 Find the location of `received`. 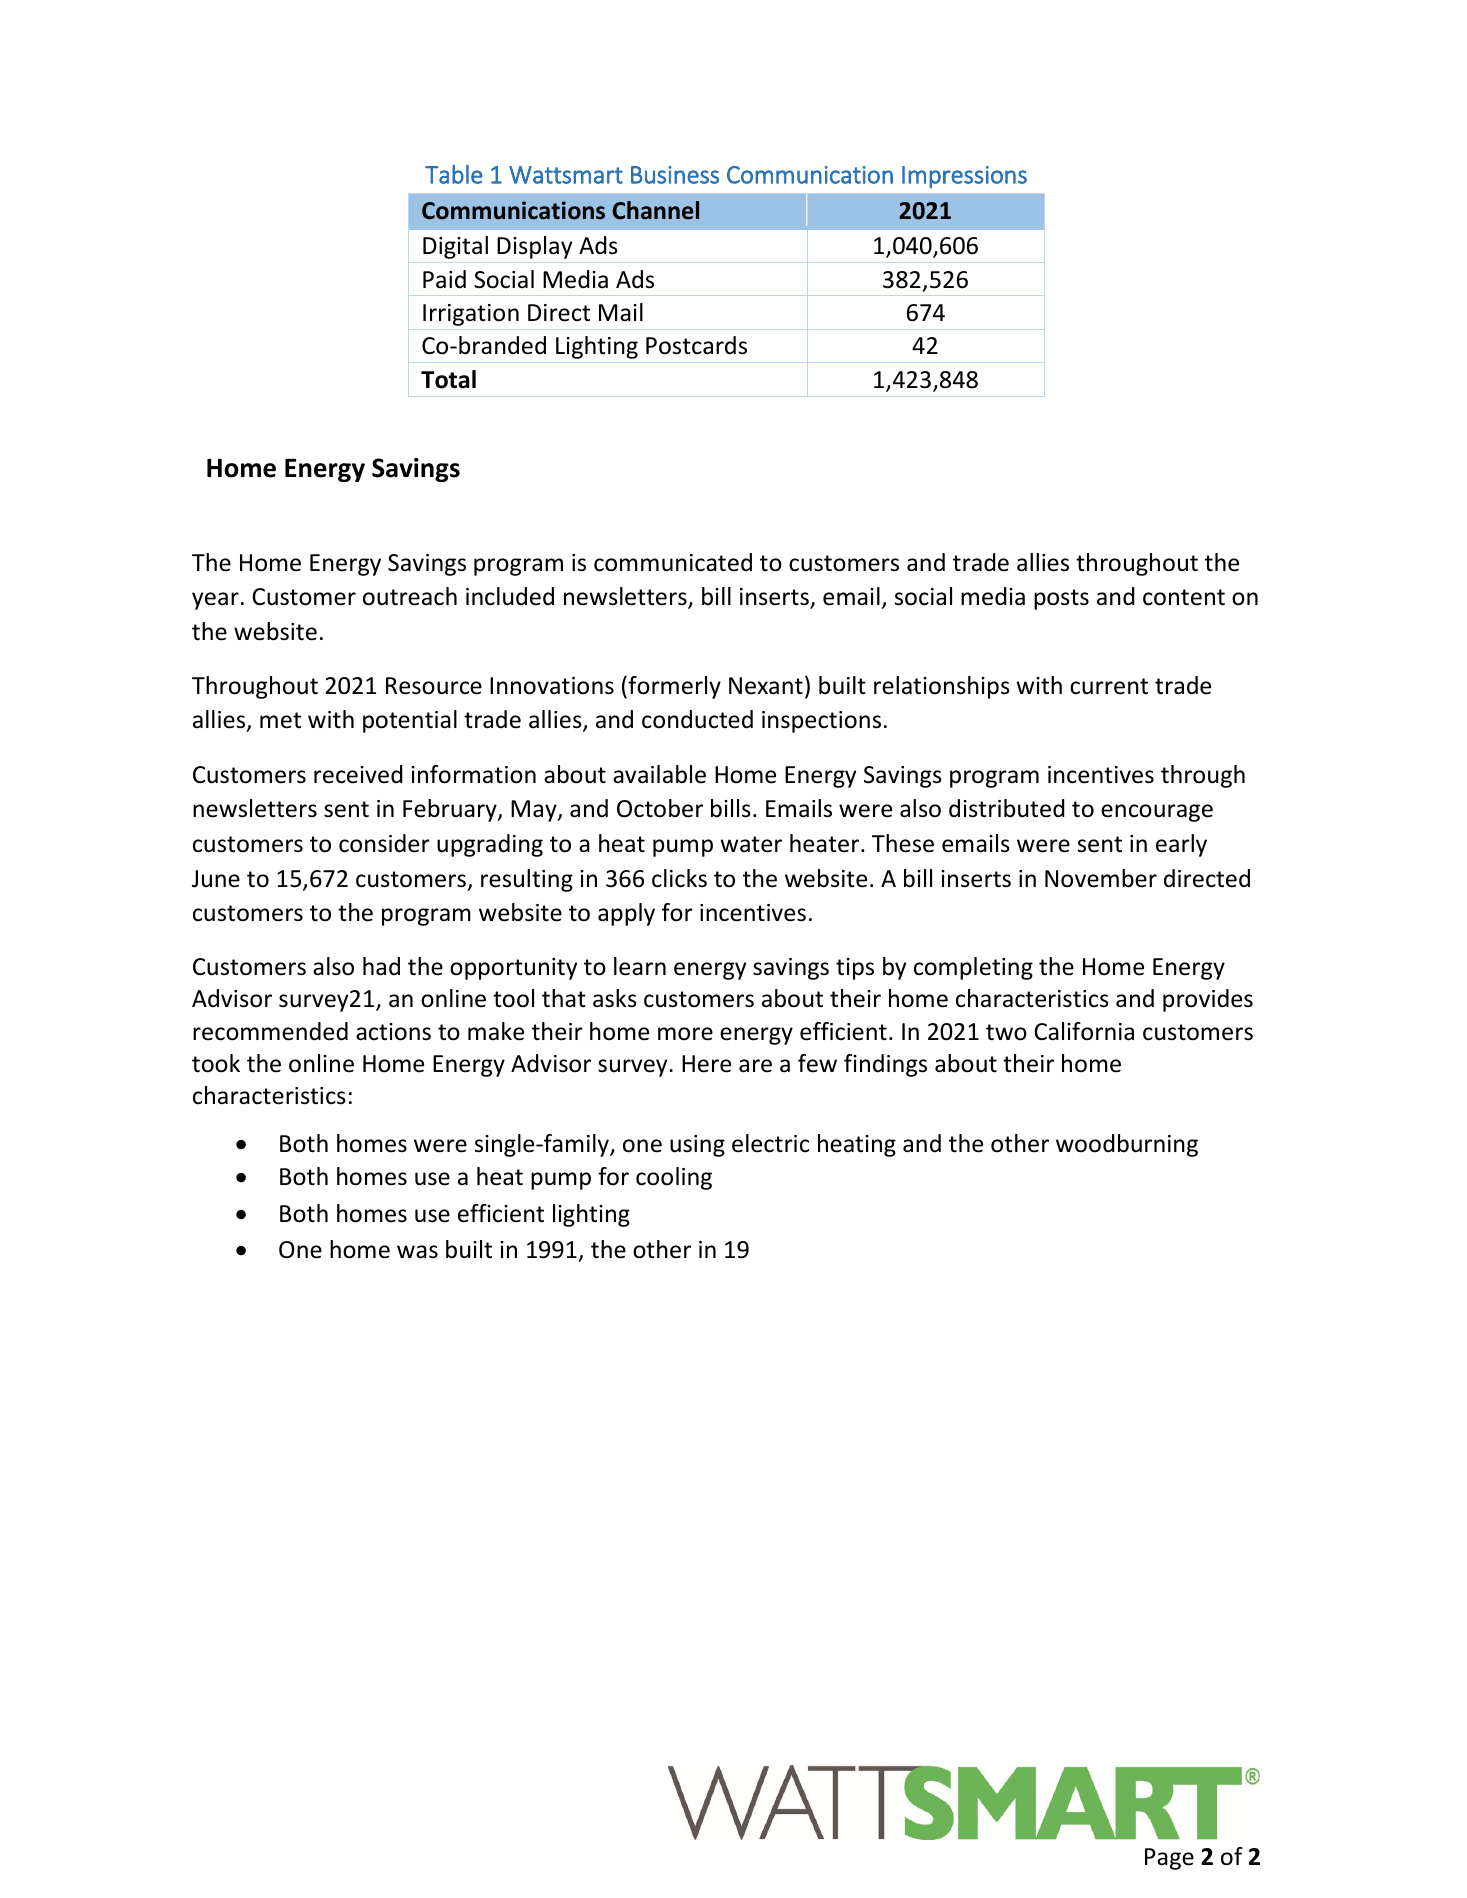

received is located at coordinates (358, 774).
